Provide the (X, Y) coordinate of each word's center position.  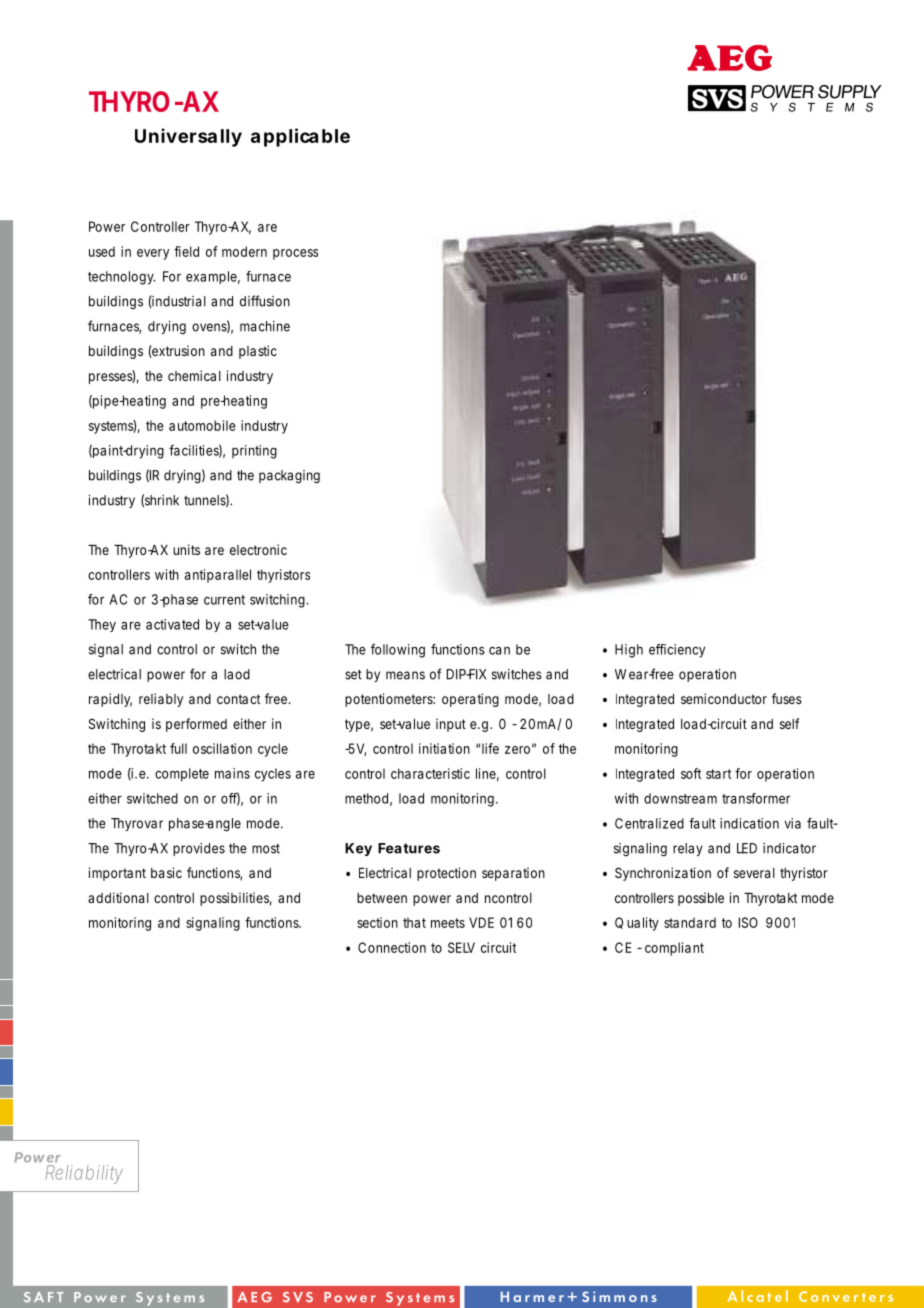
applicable (300, 137)
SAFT (44, 1297)
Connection (392, 947)
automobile (202, 425)
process (295, 254)
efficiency (677, 651)
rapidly (110, 700)
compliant (674, 949)
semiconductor (724, 698)
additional (118, 897)
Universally (188, 137)
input (451, 725)
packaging (289, 477)
